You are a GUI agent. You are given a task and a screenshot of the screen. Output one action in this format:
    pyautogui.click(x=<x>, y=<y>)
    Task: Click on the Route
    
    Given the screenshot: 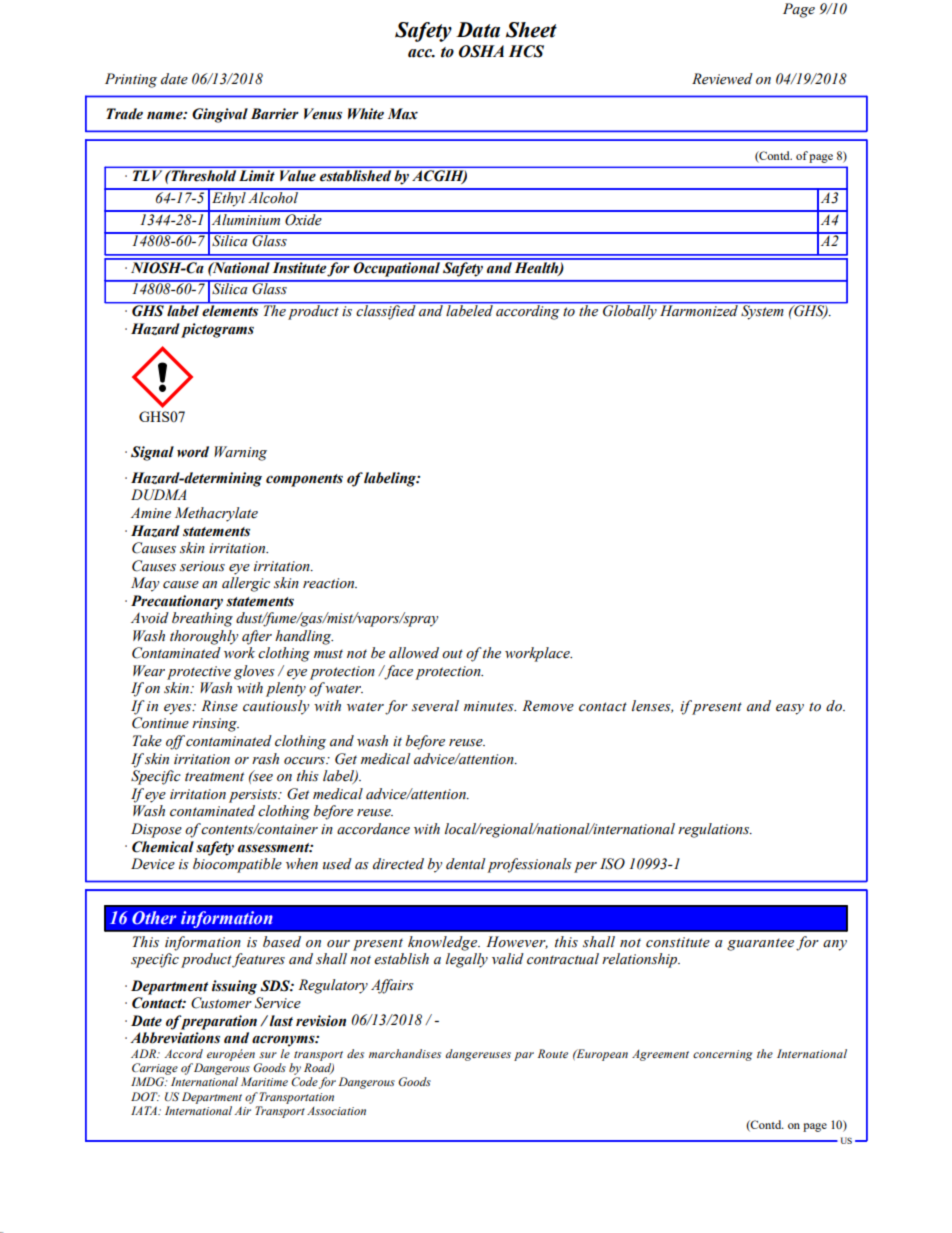 What is the action you would take?
    pyautogui.click(x=553, y=1053)
